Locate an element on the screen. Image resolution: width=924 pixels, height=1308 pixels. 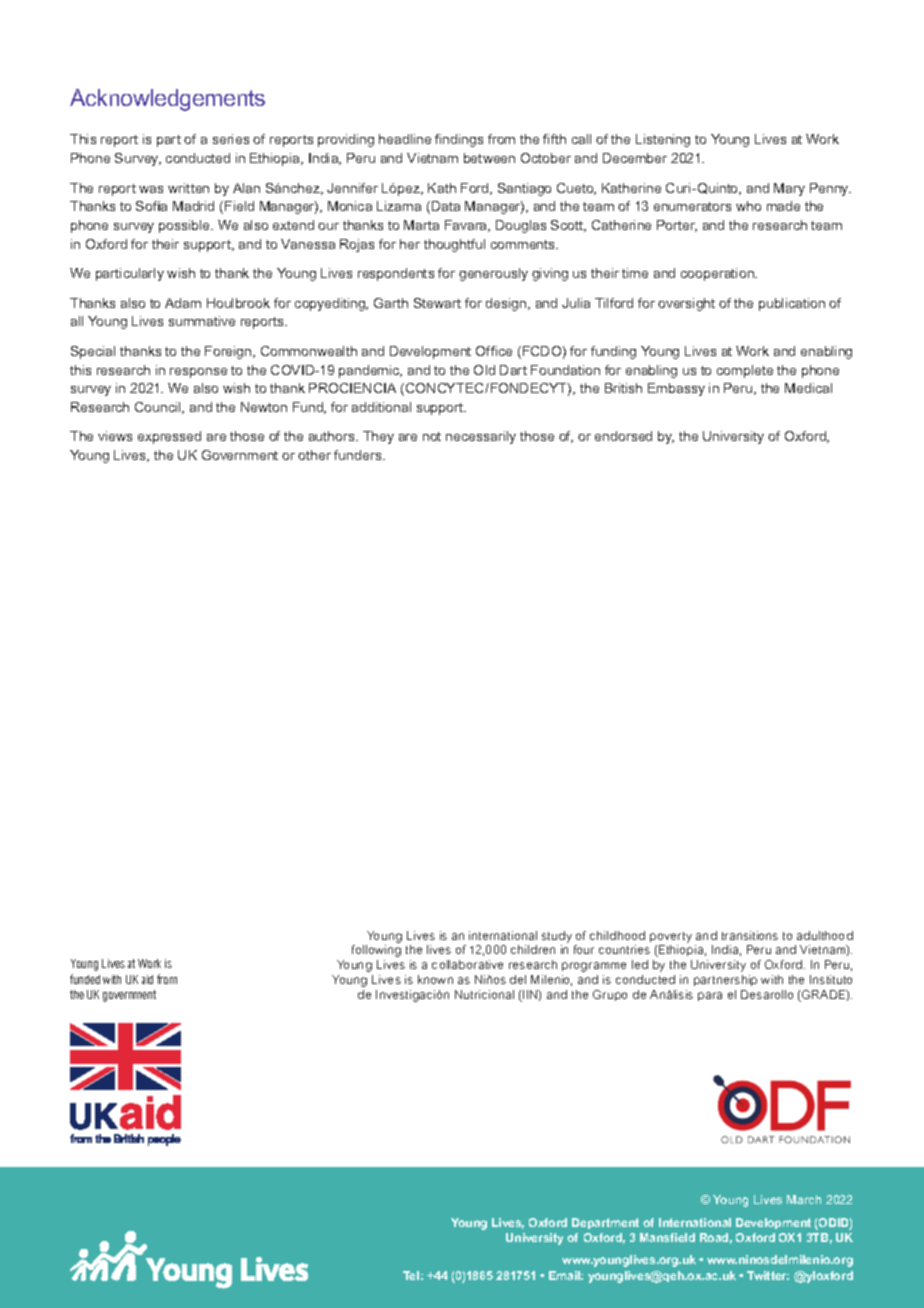
Acknowledgements is located at coordinates (167, 100).
